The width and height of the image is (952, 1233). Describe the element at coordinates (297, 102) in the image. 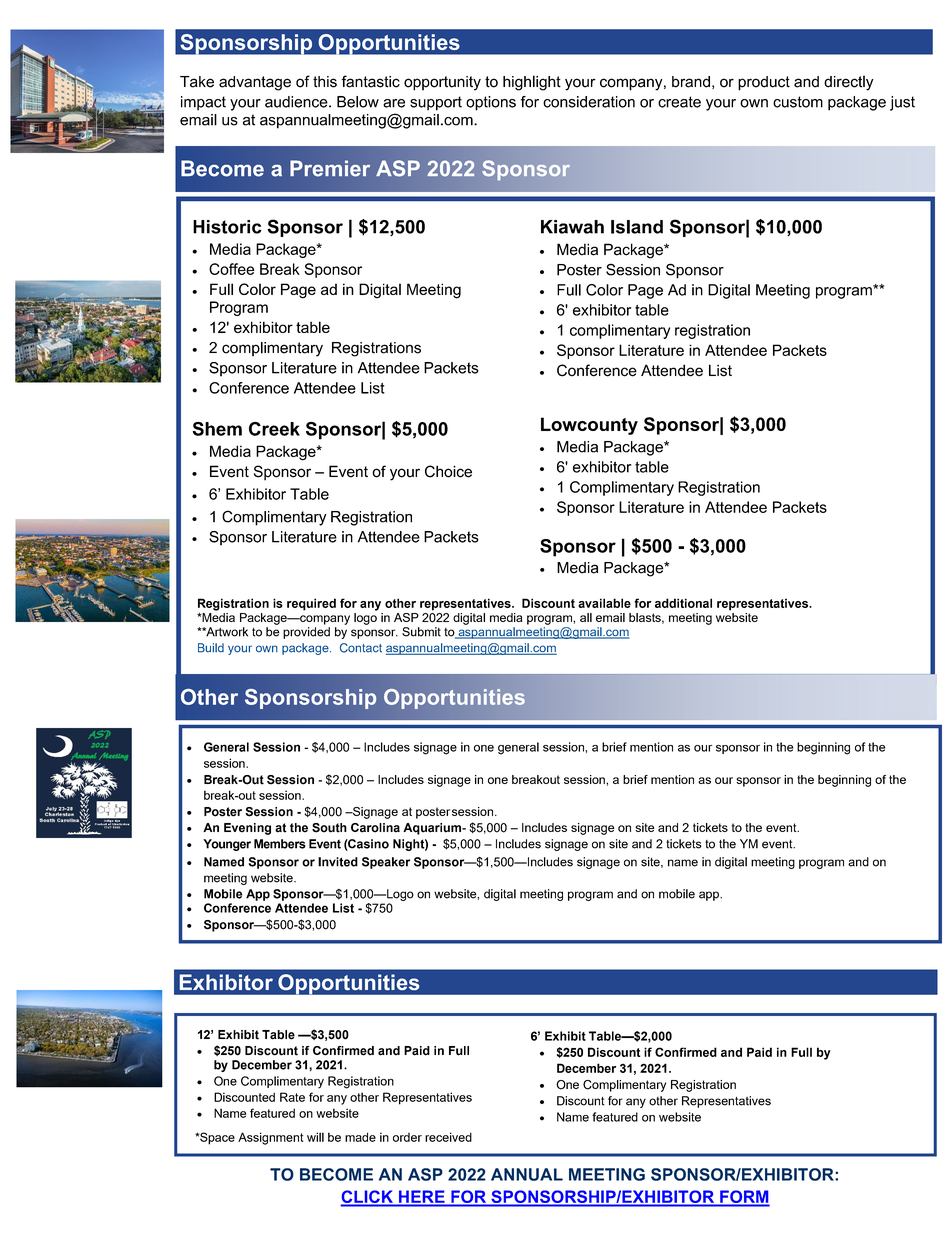

I see `audience` at that location.
